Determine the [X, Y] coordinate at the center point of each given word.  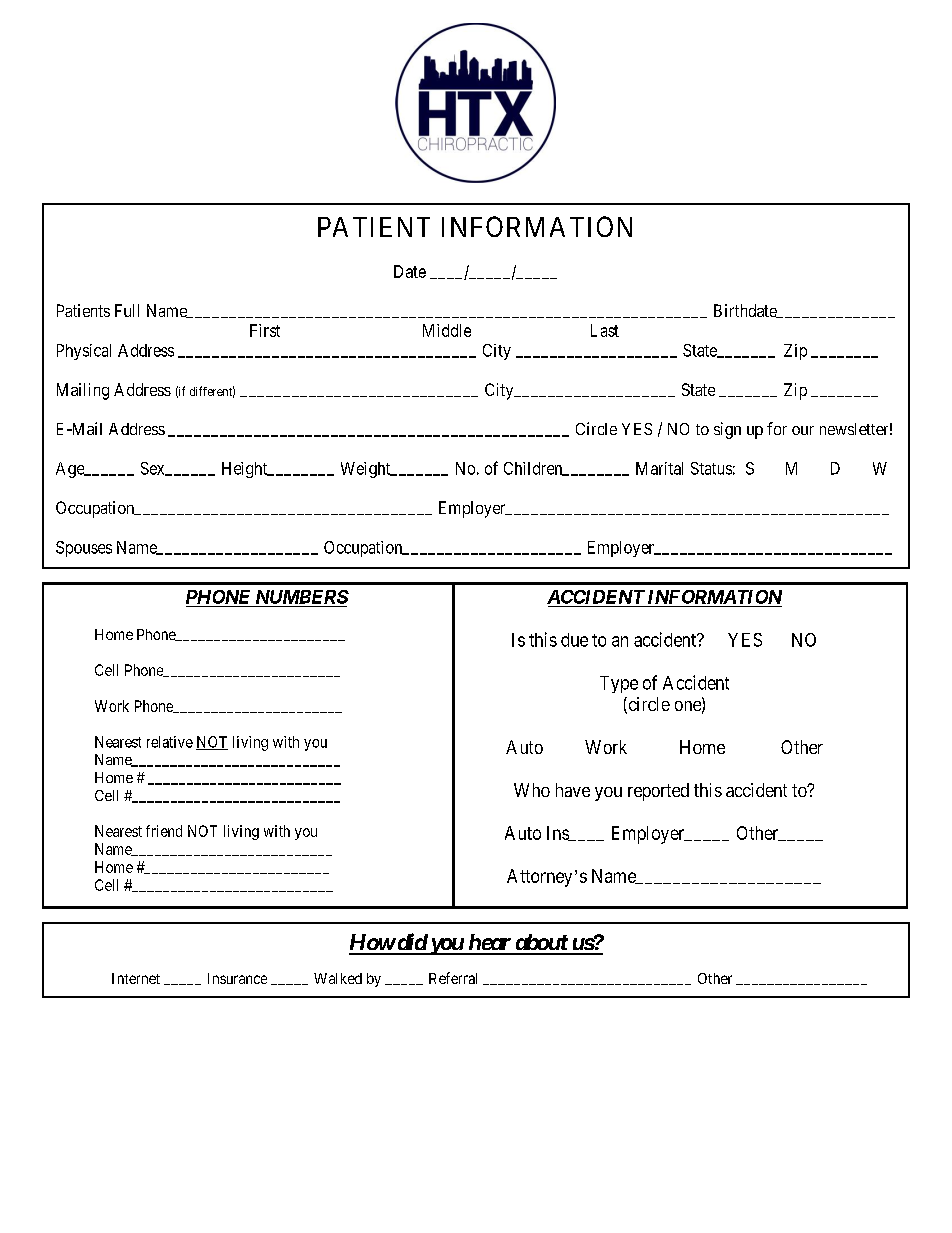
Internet [136, 978]
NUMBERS [302, 597]
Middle [447, 330]
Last [605, 330]
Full [127, 310]
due [574, 640]
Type [619, 684]
